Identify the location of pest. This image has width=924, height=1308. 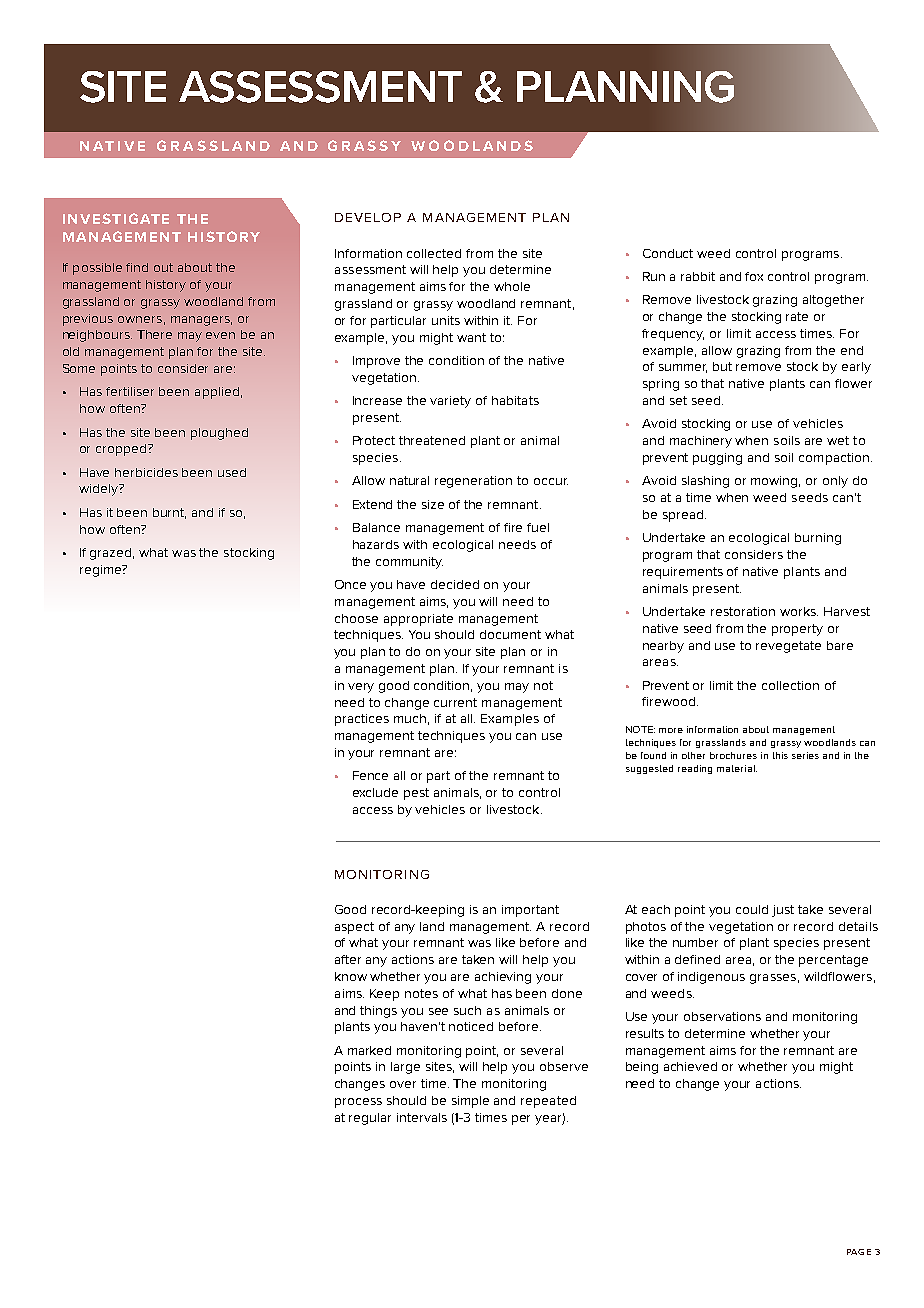
(416, 794).
